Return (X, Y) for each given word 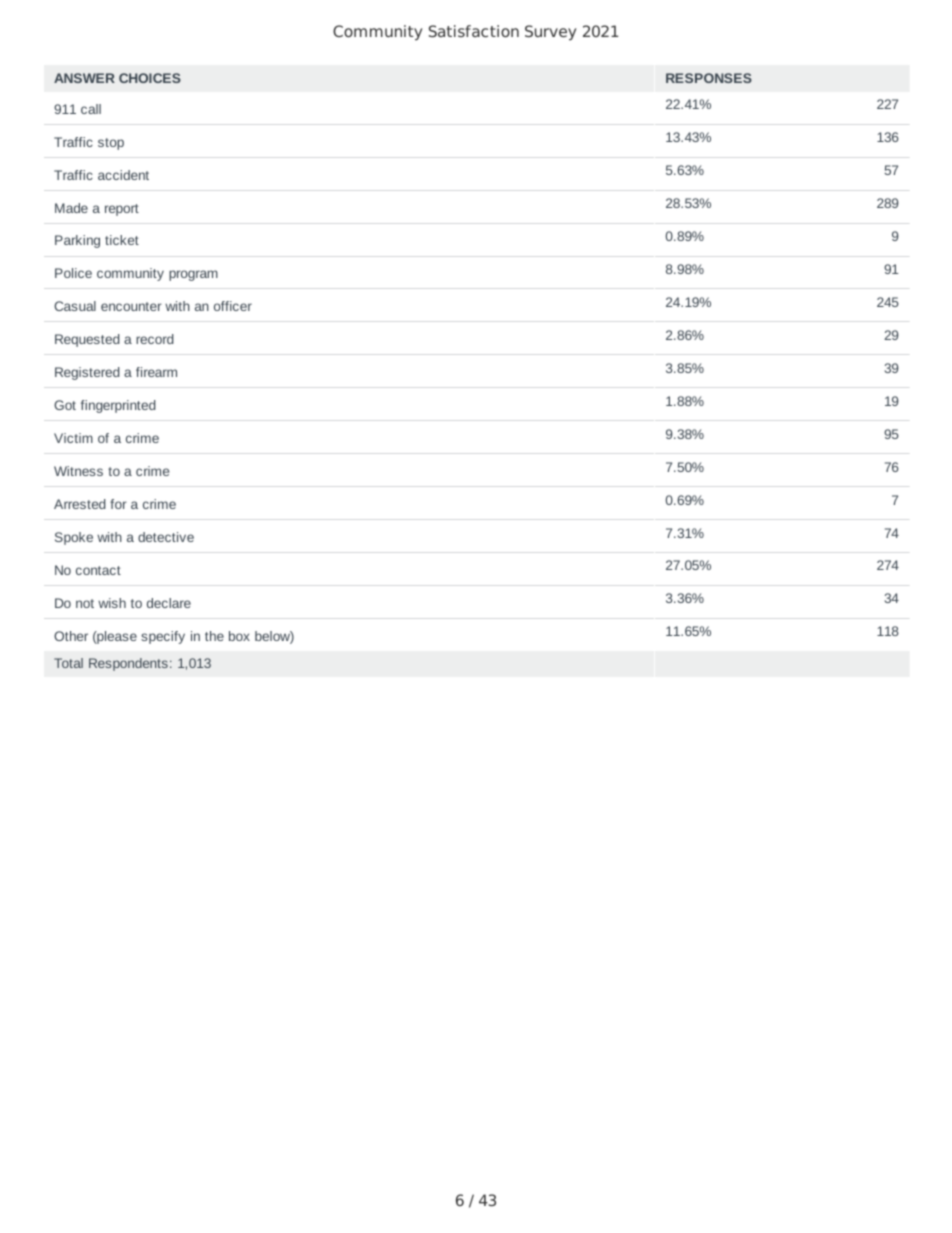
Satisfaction (474, 31)
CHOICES (150, 78)
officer (233, 306)
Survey (550, 33)
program (193, 275)
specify (163, 637)
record (155, 339)
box (239, 636)
